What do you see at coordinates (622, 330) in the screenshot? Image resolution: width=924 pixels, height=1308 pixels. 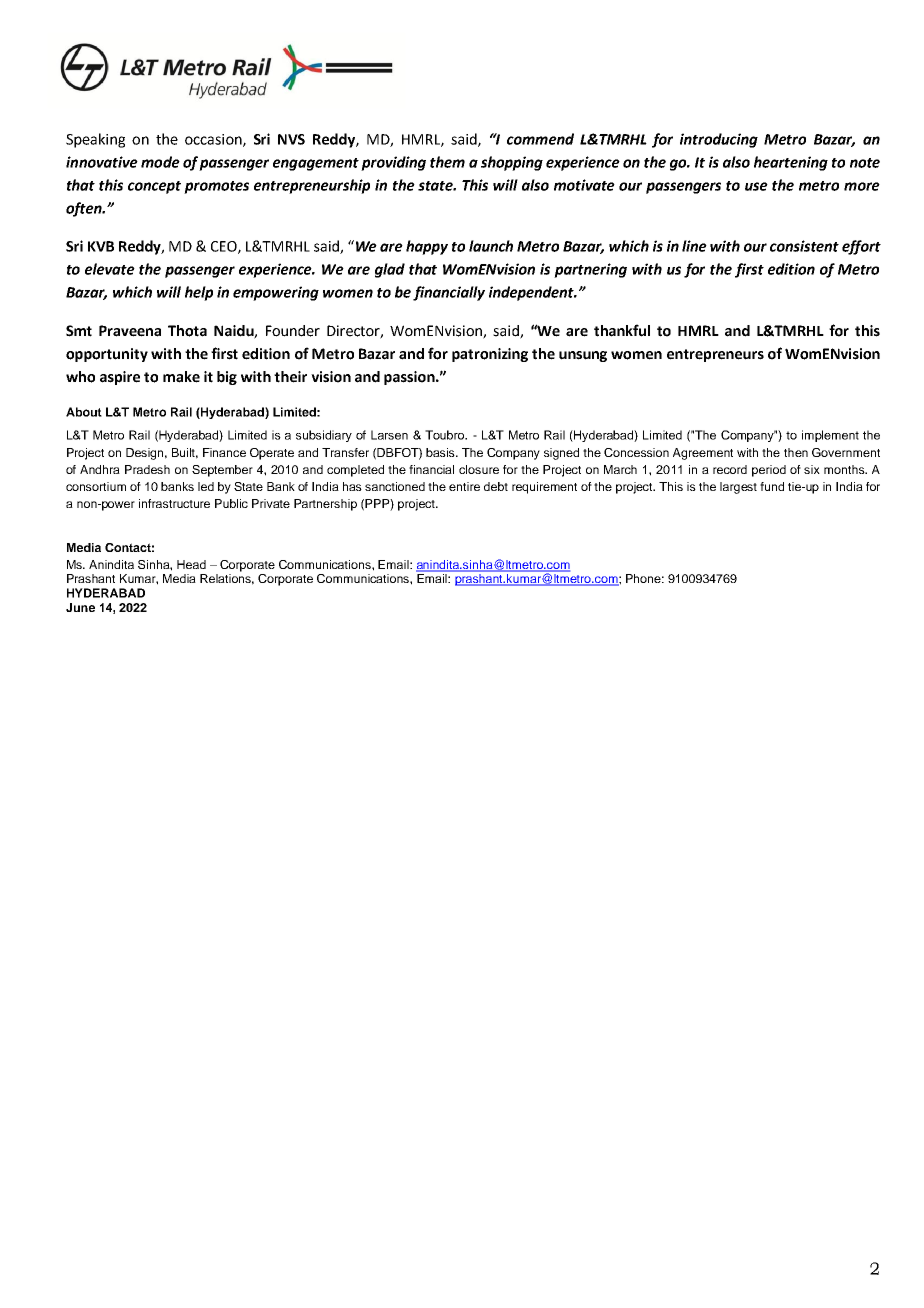 I see `thankful` at bounding box center [622, 330].
